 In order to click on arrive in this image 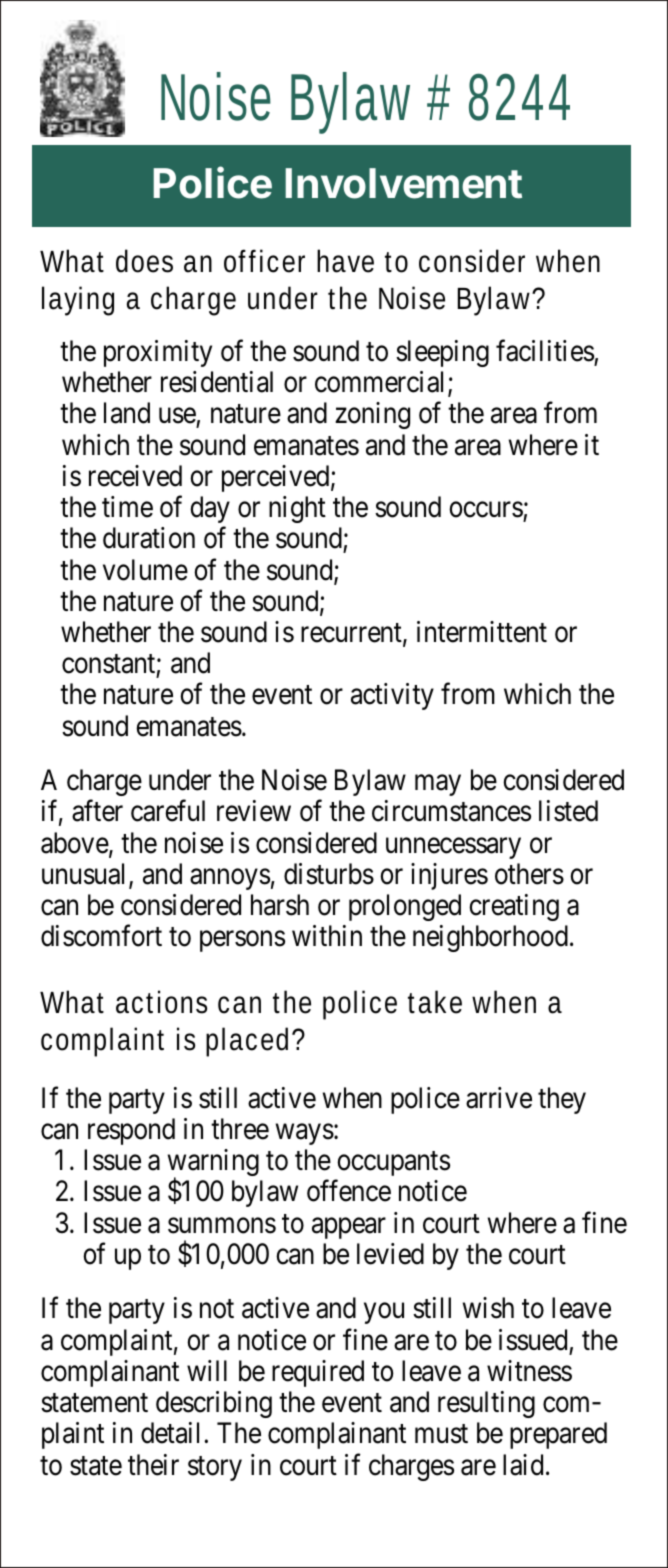, I will do `click(499, 1098)`.
